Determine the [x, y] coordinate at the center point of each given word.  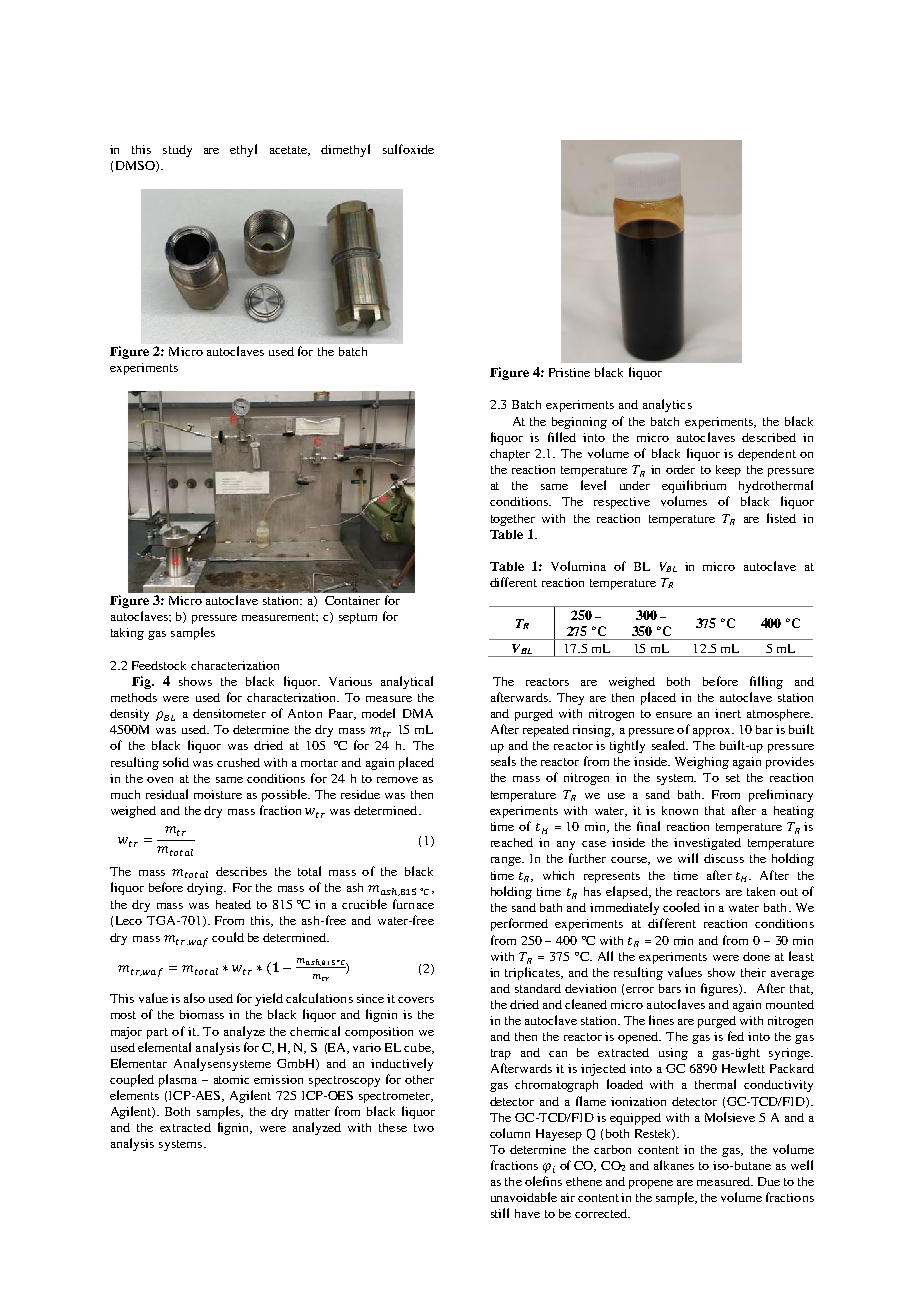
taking [127, 634]
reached [512, 842]
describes [241, 871]
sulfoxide [408, 149]
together [513, 520]
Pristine [569, 372]
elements [134, 1095]
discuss [724, 858]
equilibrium [694, 486]
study [177, 151]
